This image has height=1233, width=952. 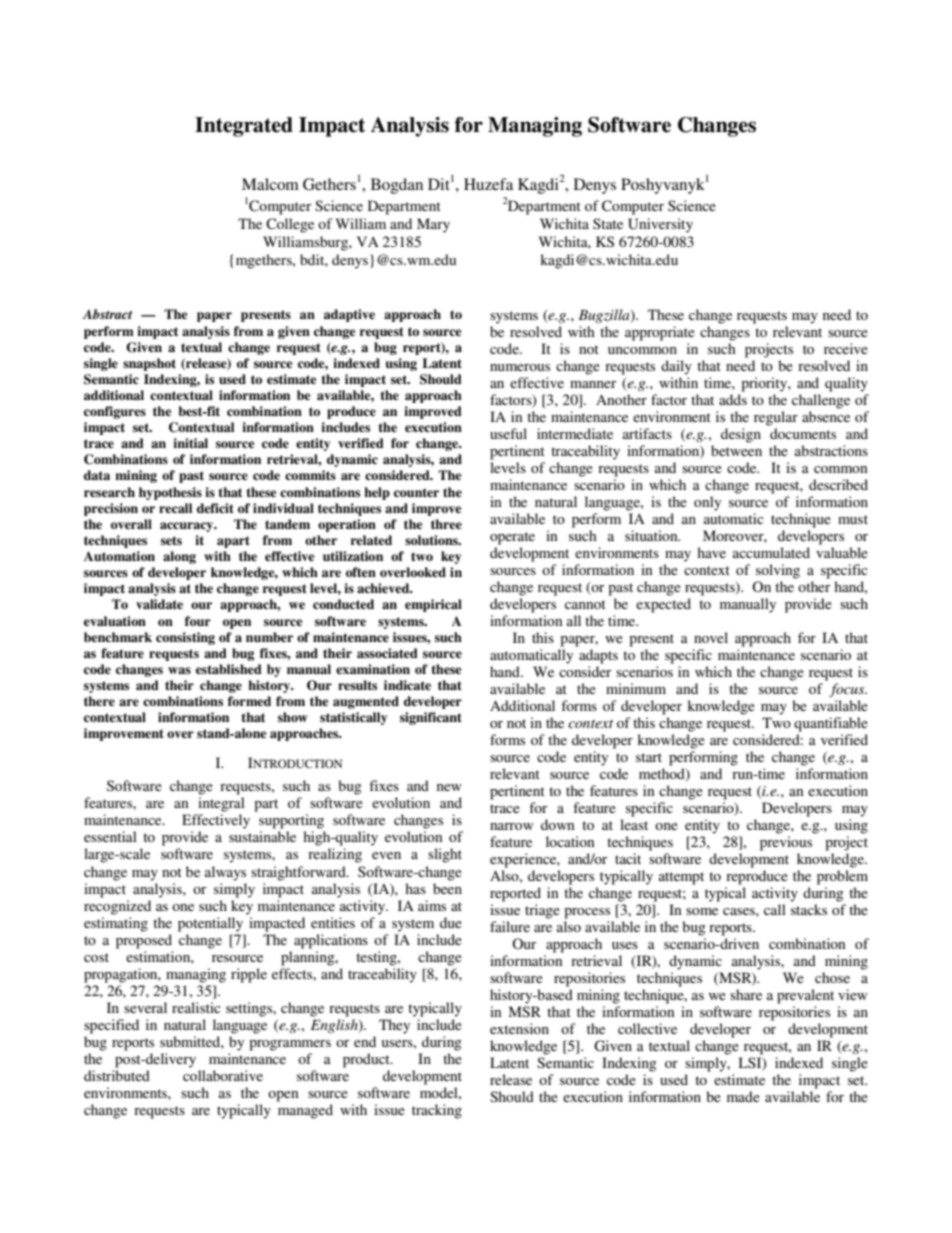 I want to click on been, so click(x=447, y=887).
